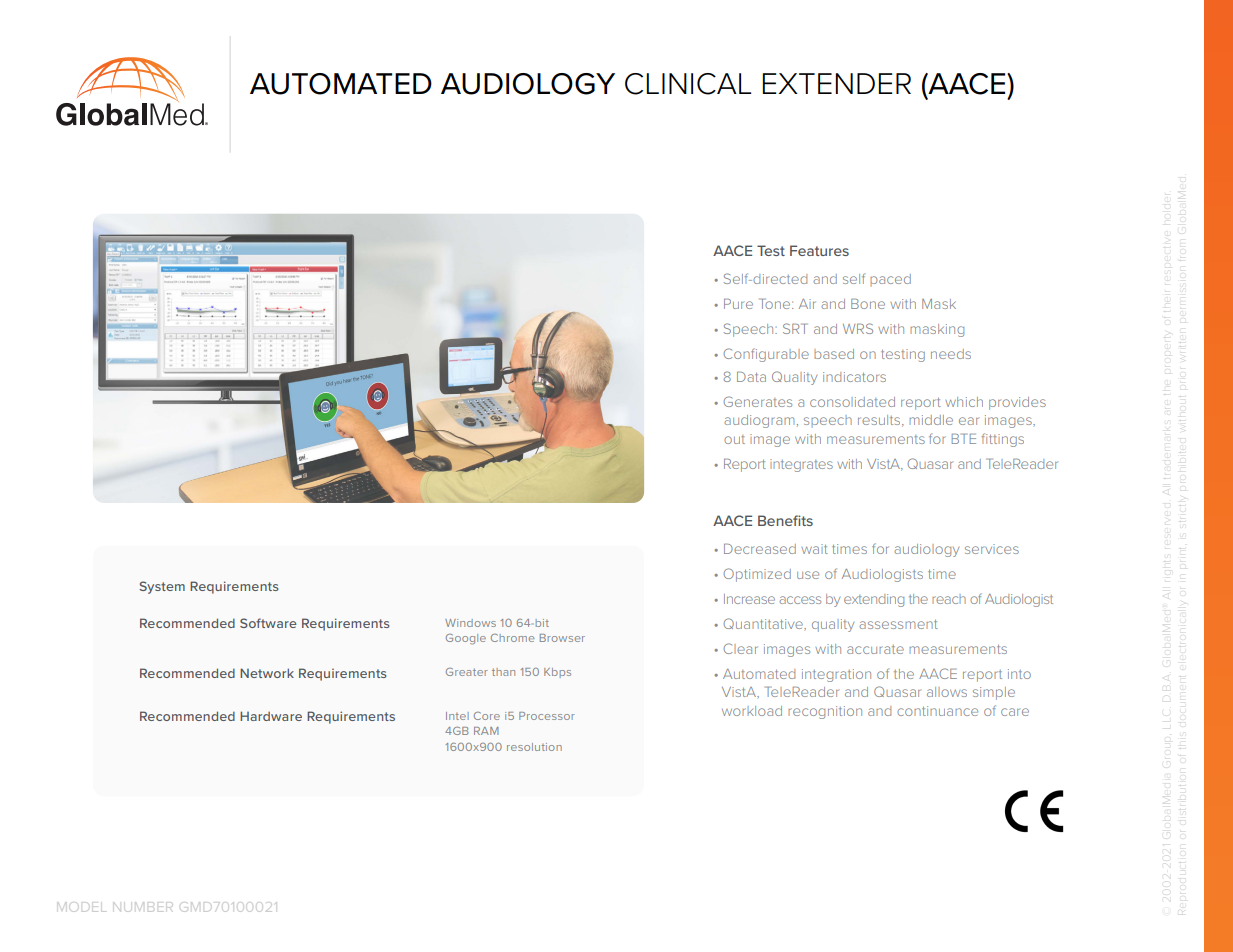 The width and height of the page is (1233, 952). Describe the element at coordinates (534, 747) in the page. I see `resolution` at that location.
